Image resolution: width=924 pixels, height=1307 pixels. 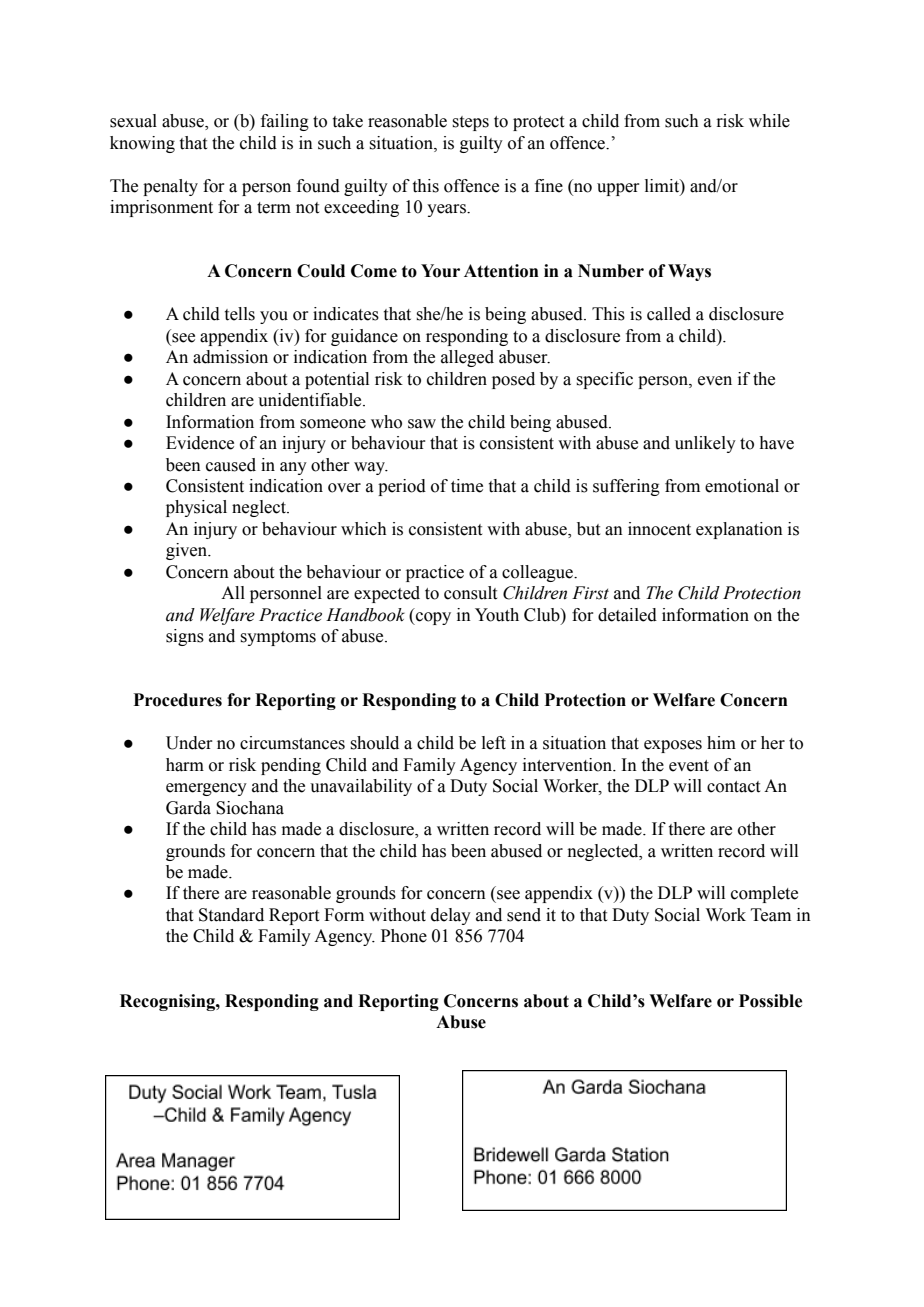 I want to click on left, so click(x=494, y=743).
